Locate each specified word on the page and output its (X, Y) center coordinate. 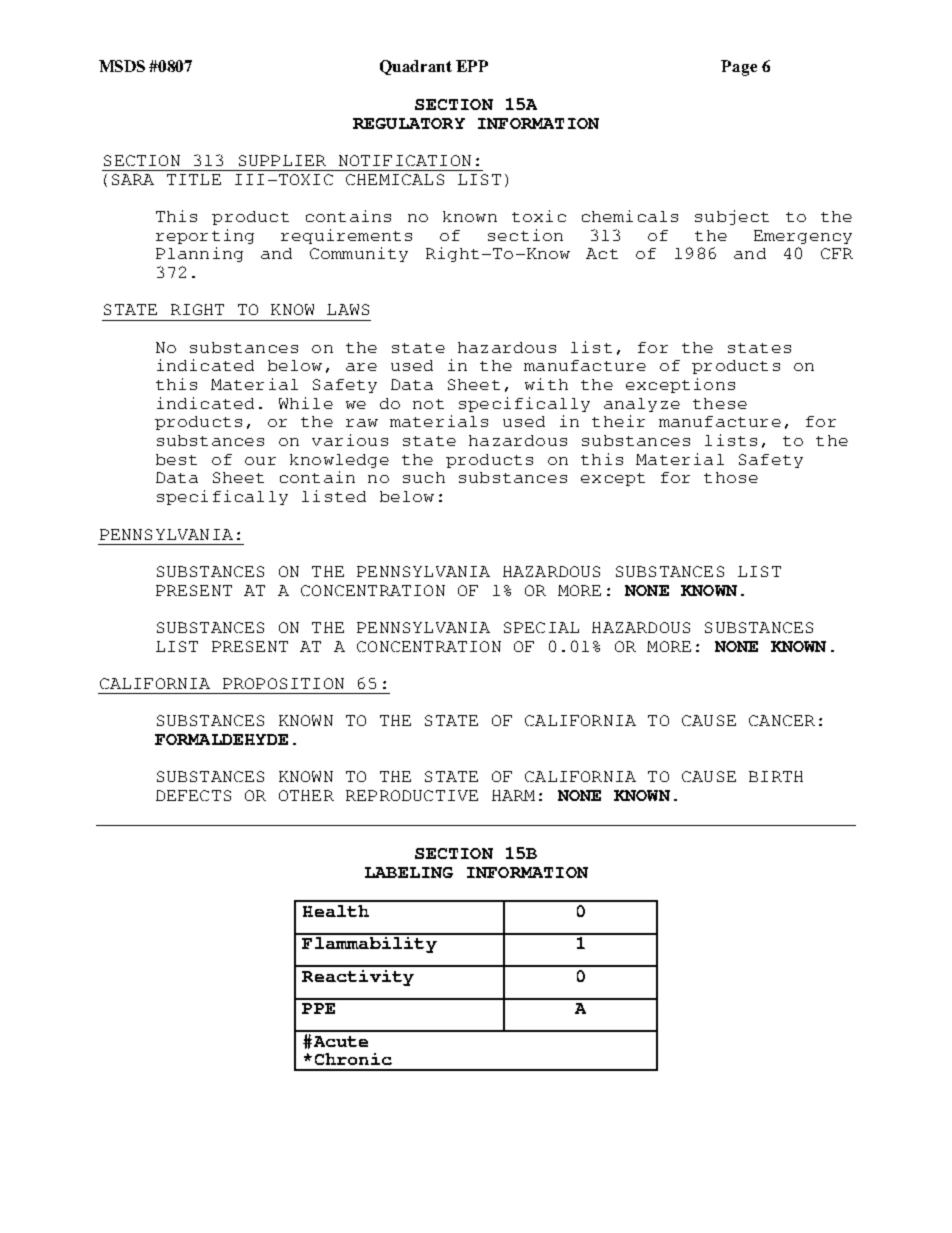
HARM (513, 795)
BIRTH (776, 776)
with (546, 384)
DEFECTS (193, 795)
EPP (472, 66)
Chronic (353, 1059)
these (720, 403)
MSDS (122, 66)
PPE (318, 1008)
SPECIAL (541, 627)
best (176, 459)
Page (739, 68)
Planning (199, 254)
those (731, 477)
